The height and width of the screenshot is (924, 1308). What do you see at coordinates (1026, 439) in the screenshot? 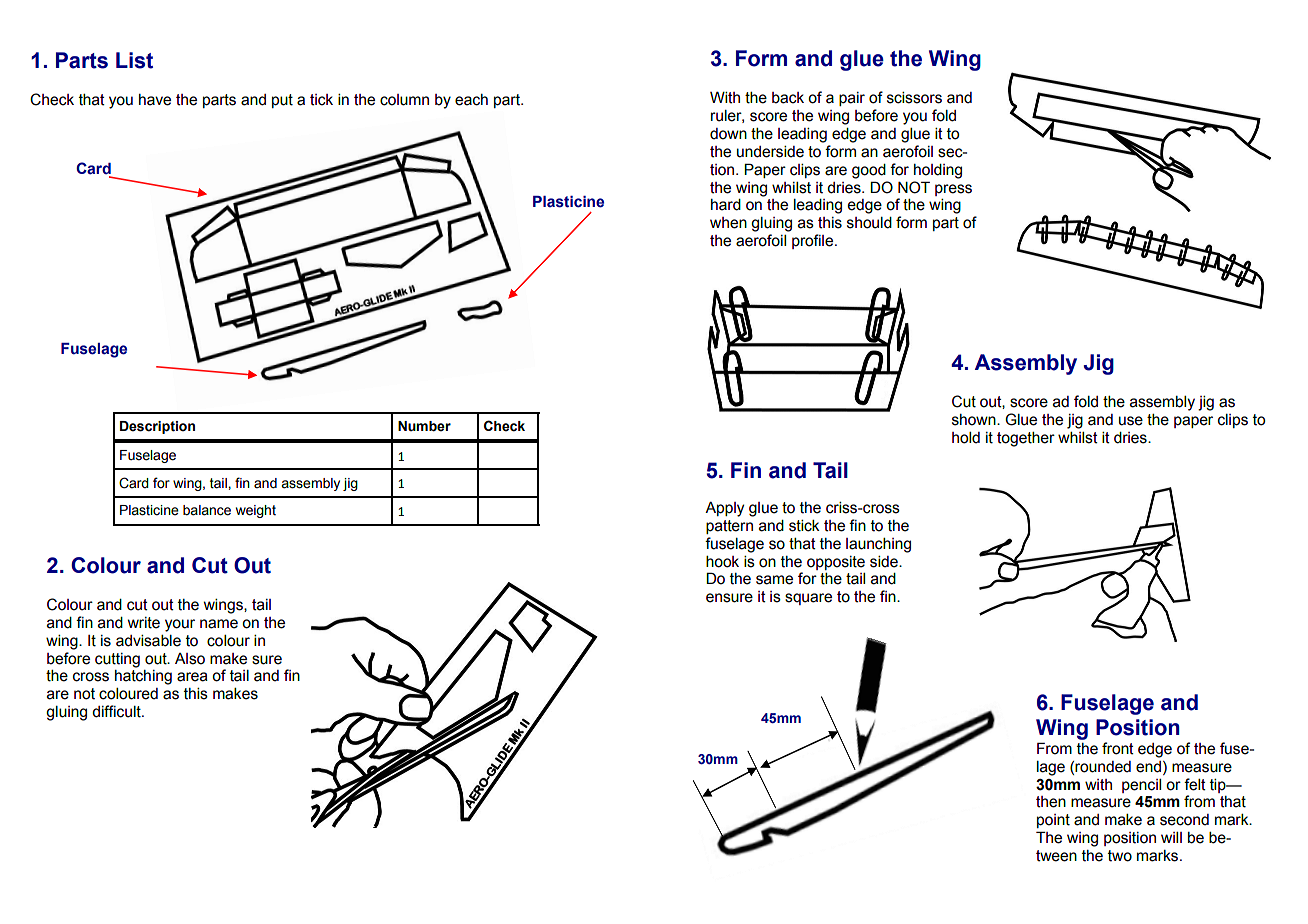
I see `together` at bounding box center [1026, 439].
